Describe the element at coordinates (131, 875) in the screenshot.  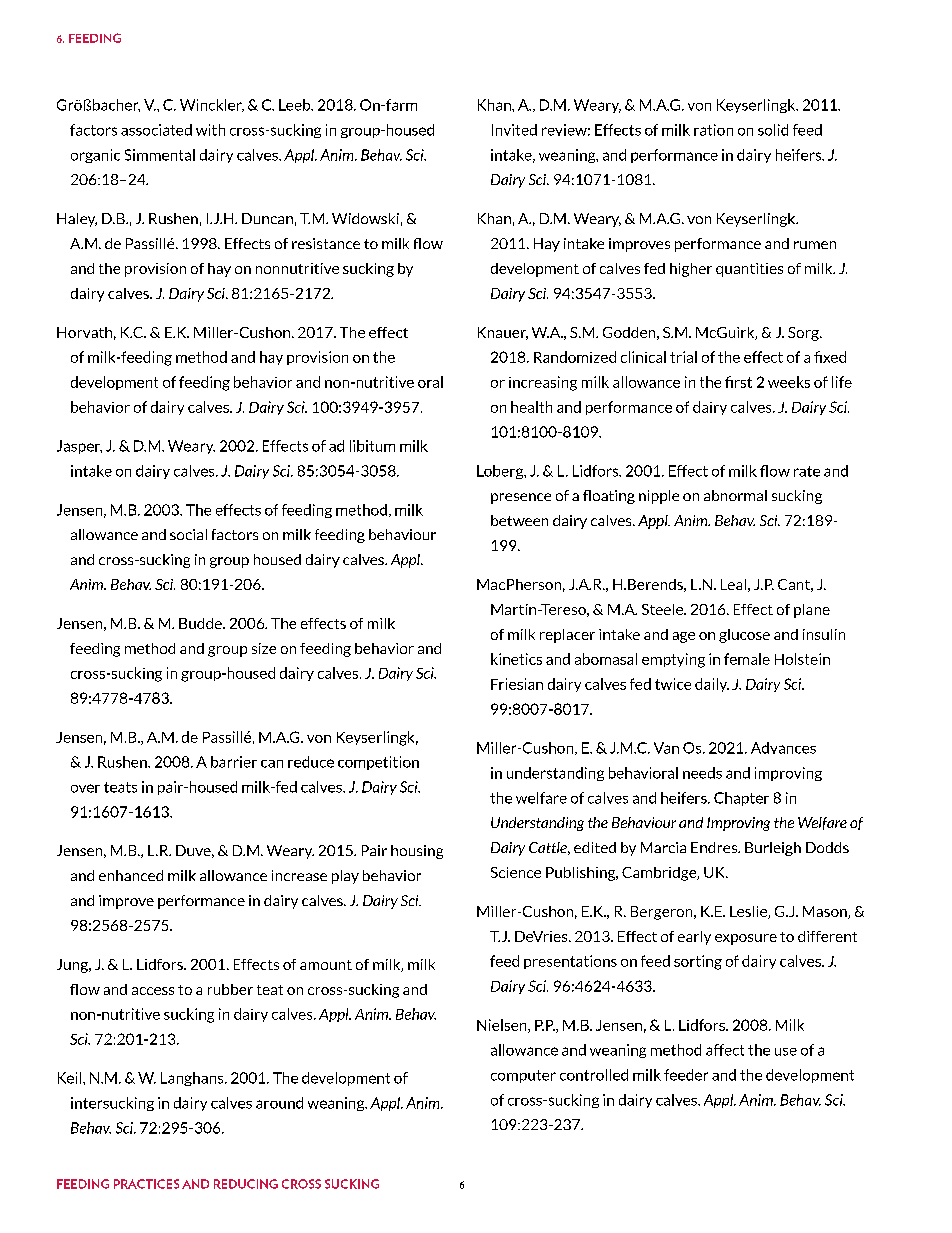
I see `enhanced` at that location.
